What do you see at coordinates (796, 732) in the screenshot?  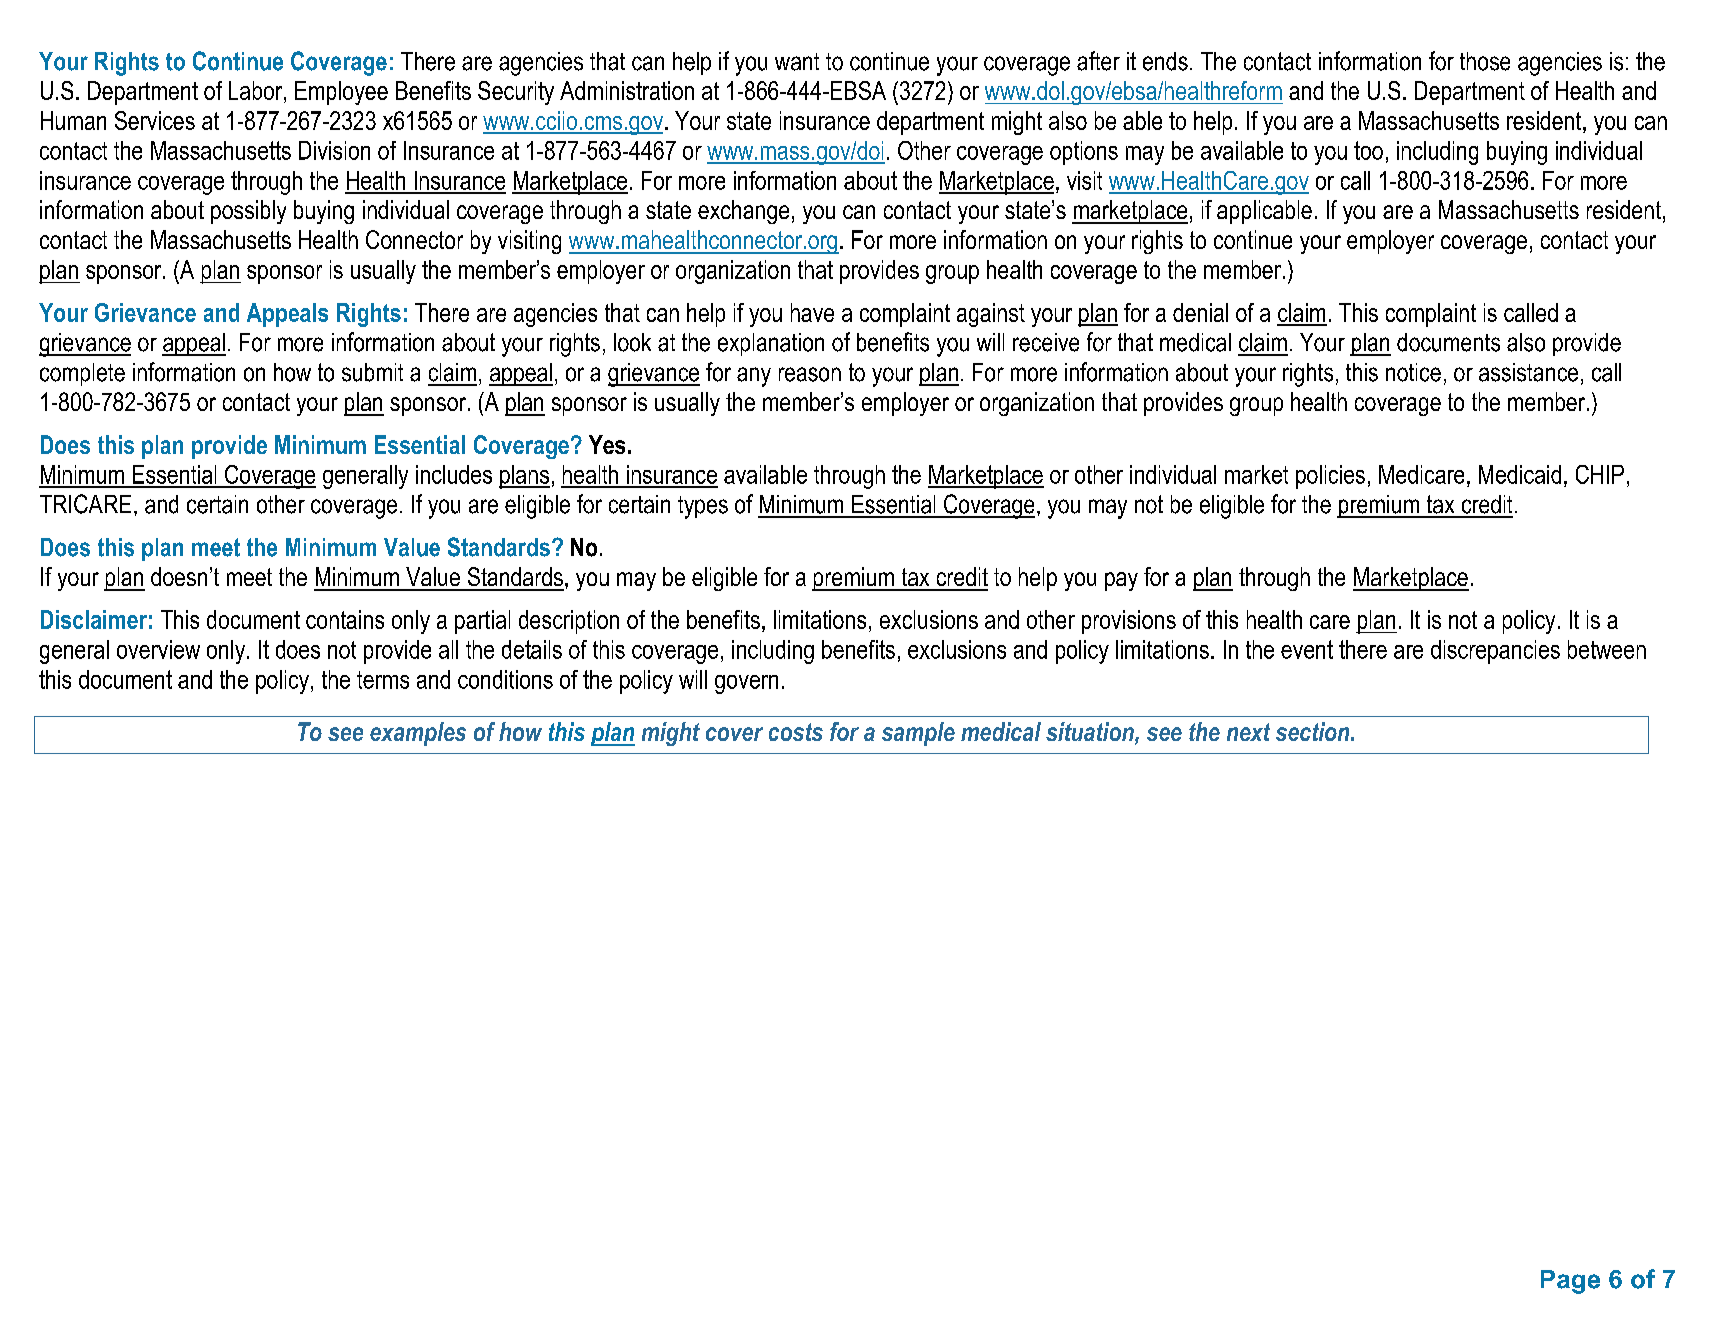 I see `costs` at bounding box center [796, 732].
